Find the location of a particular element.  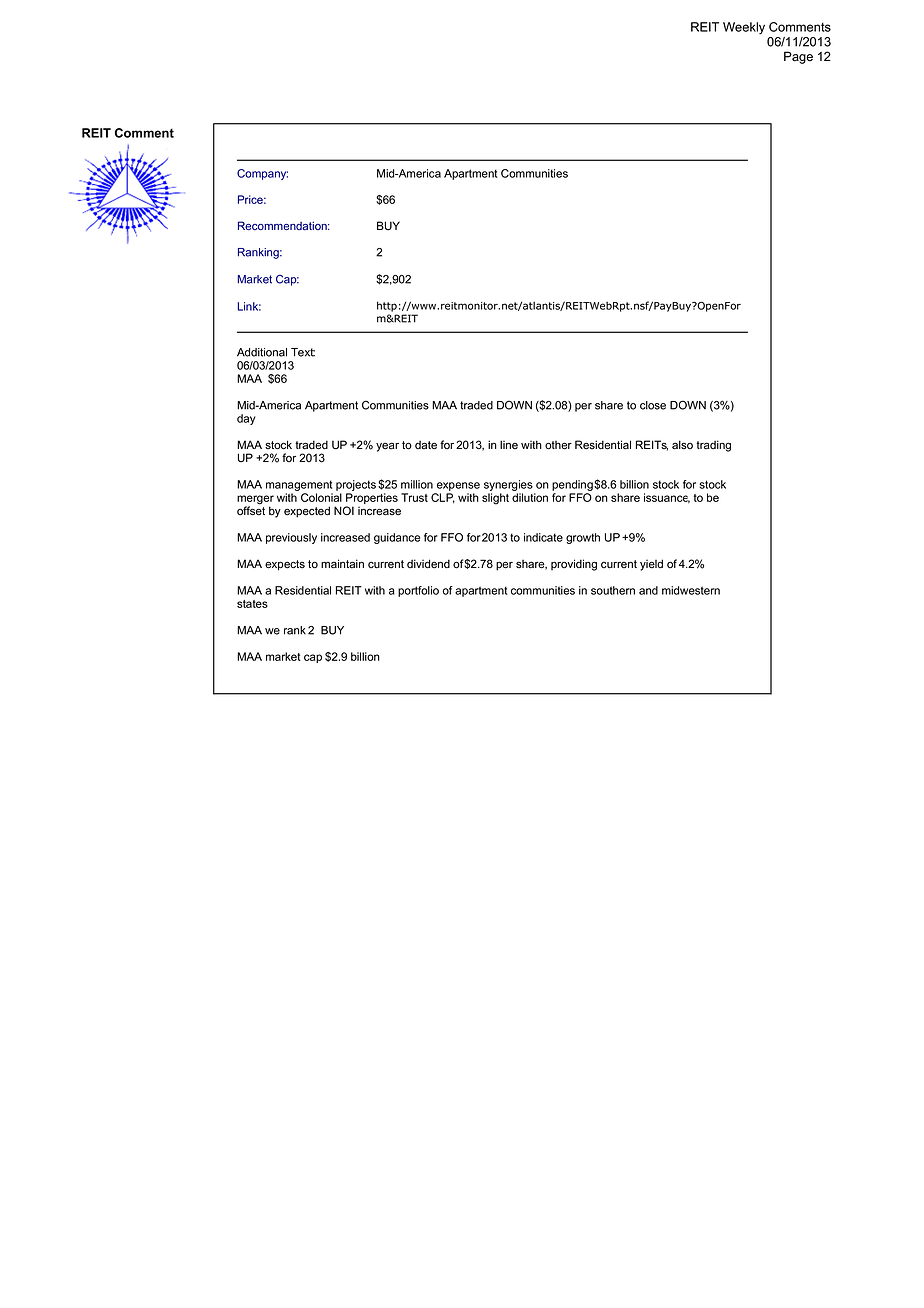

Company is located at coordinates (262, 174).
